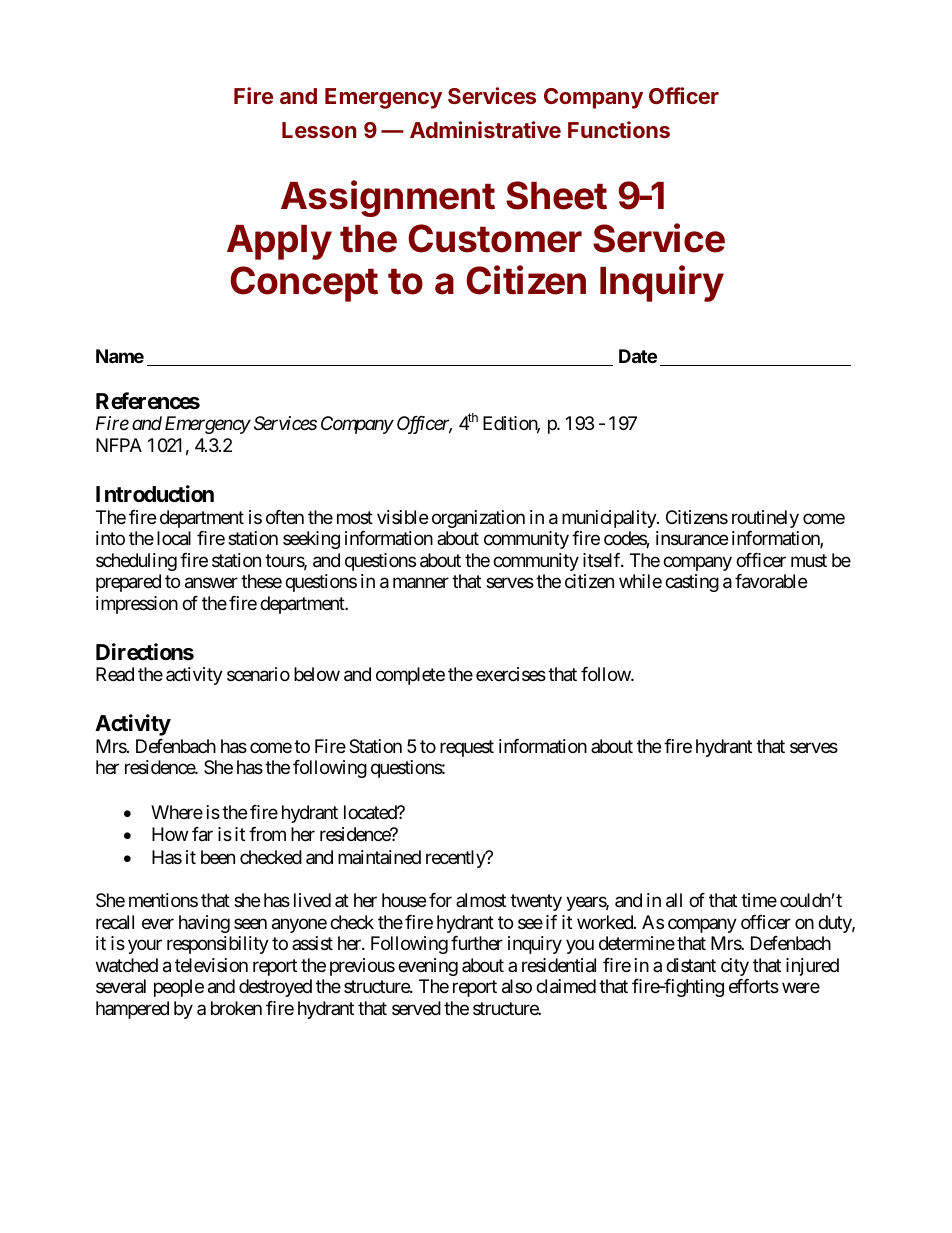 This page has height=1233, width=952. Describe the element at coordinates (485, 129) in the page. I see `Administrative` at that location.
